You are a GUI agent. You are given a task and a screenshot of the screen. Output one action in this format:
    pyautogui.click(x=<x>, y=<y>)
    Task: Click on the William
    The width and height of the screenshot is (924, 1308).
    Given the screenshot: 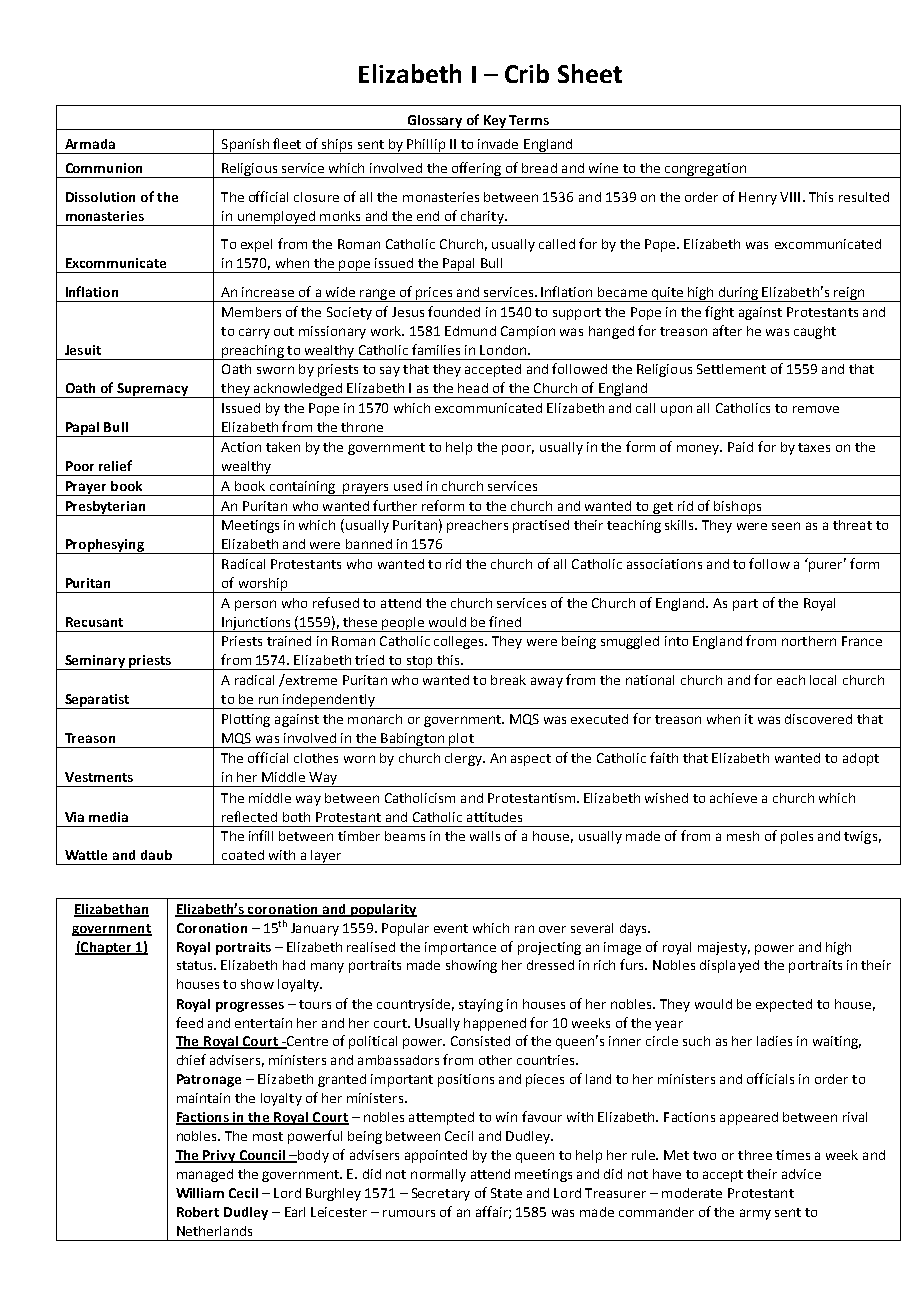 What is the action you would take?
    pyautogui.click(x=200, y=1193)
